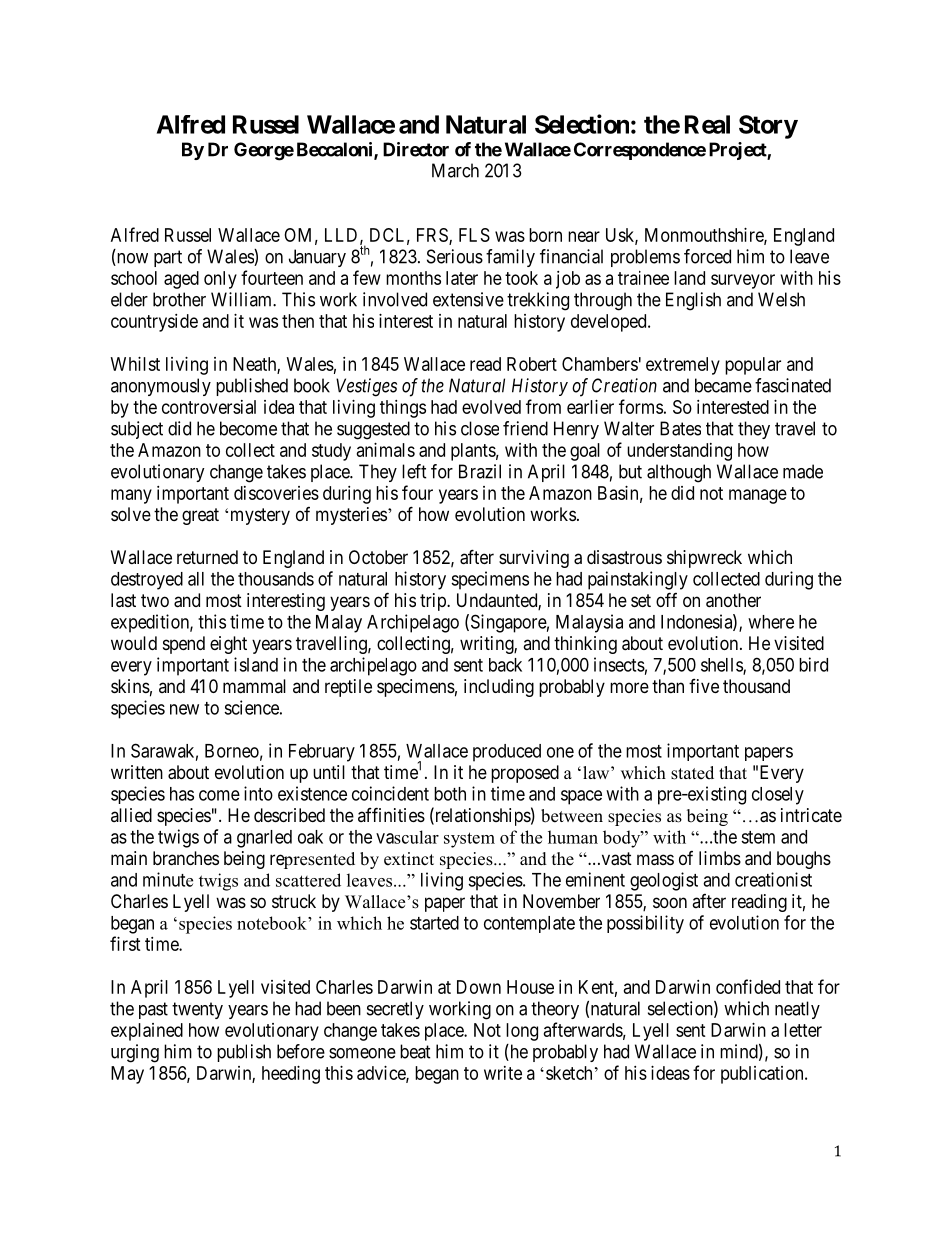 This document has width=952, height=1233. I want to click on March, so click(455, 170).
